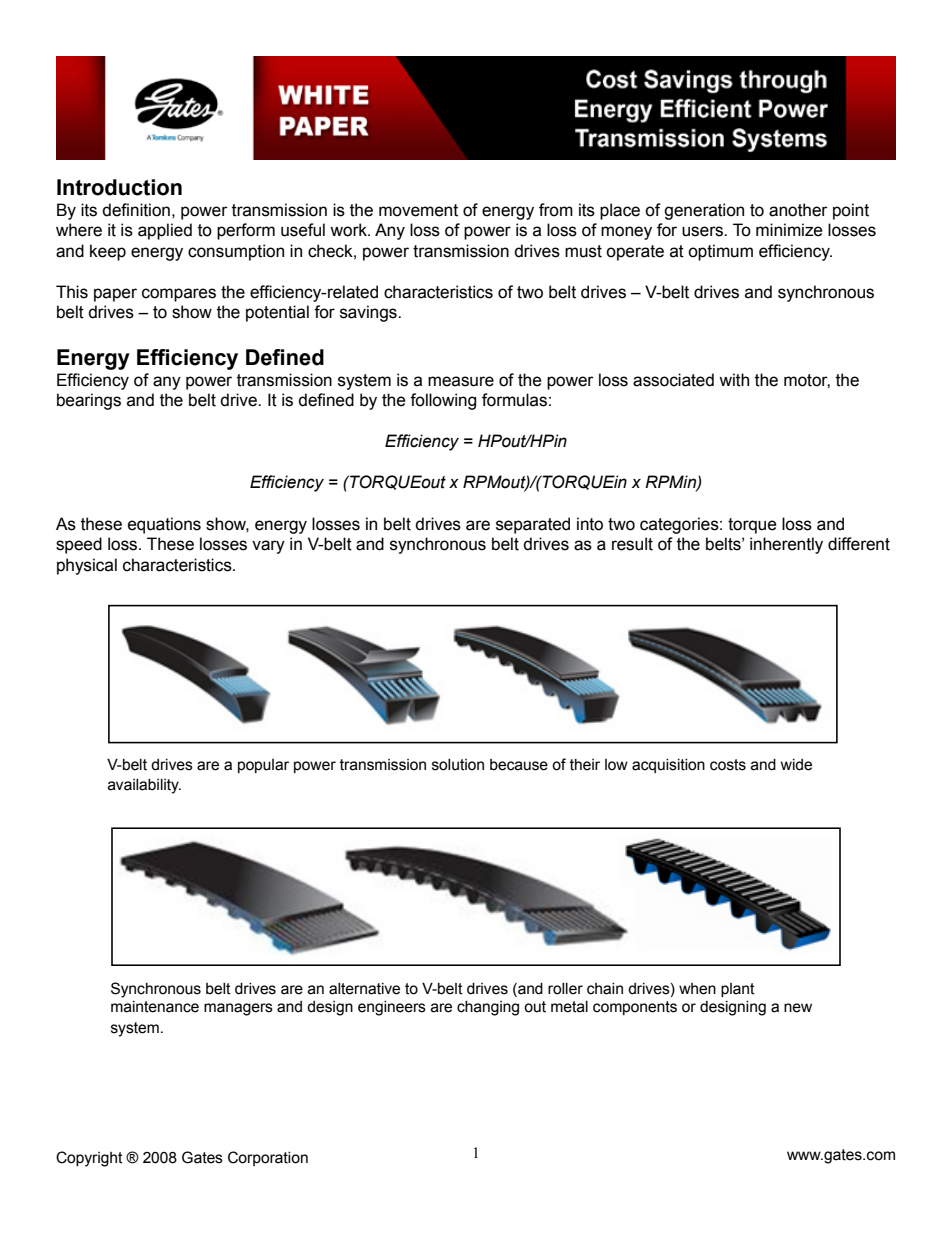 This screenshot has width=952, height=1233. What do you see at coordinates (458, 765) in the screenshot?
I see `solution` at bounding box center [458, 765].
